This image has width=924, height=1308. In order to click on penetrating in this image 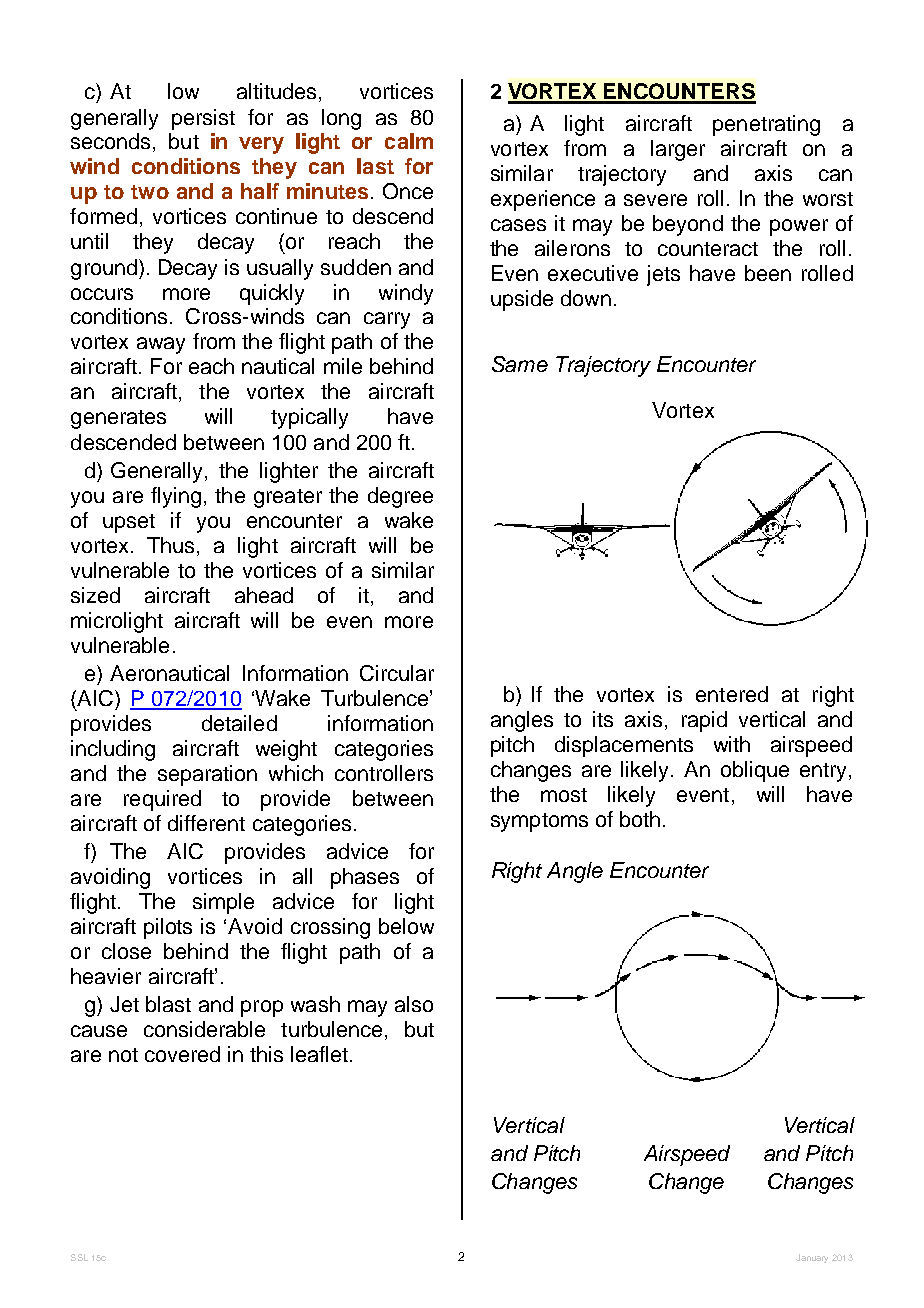, I will do `click(766, 125)`.
